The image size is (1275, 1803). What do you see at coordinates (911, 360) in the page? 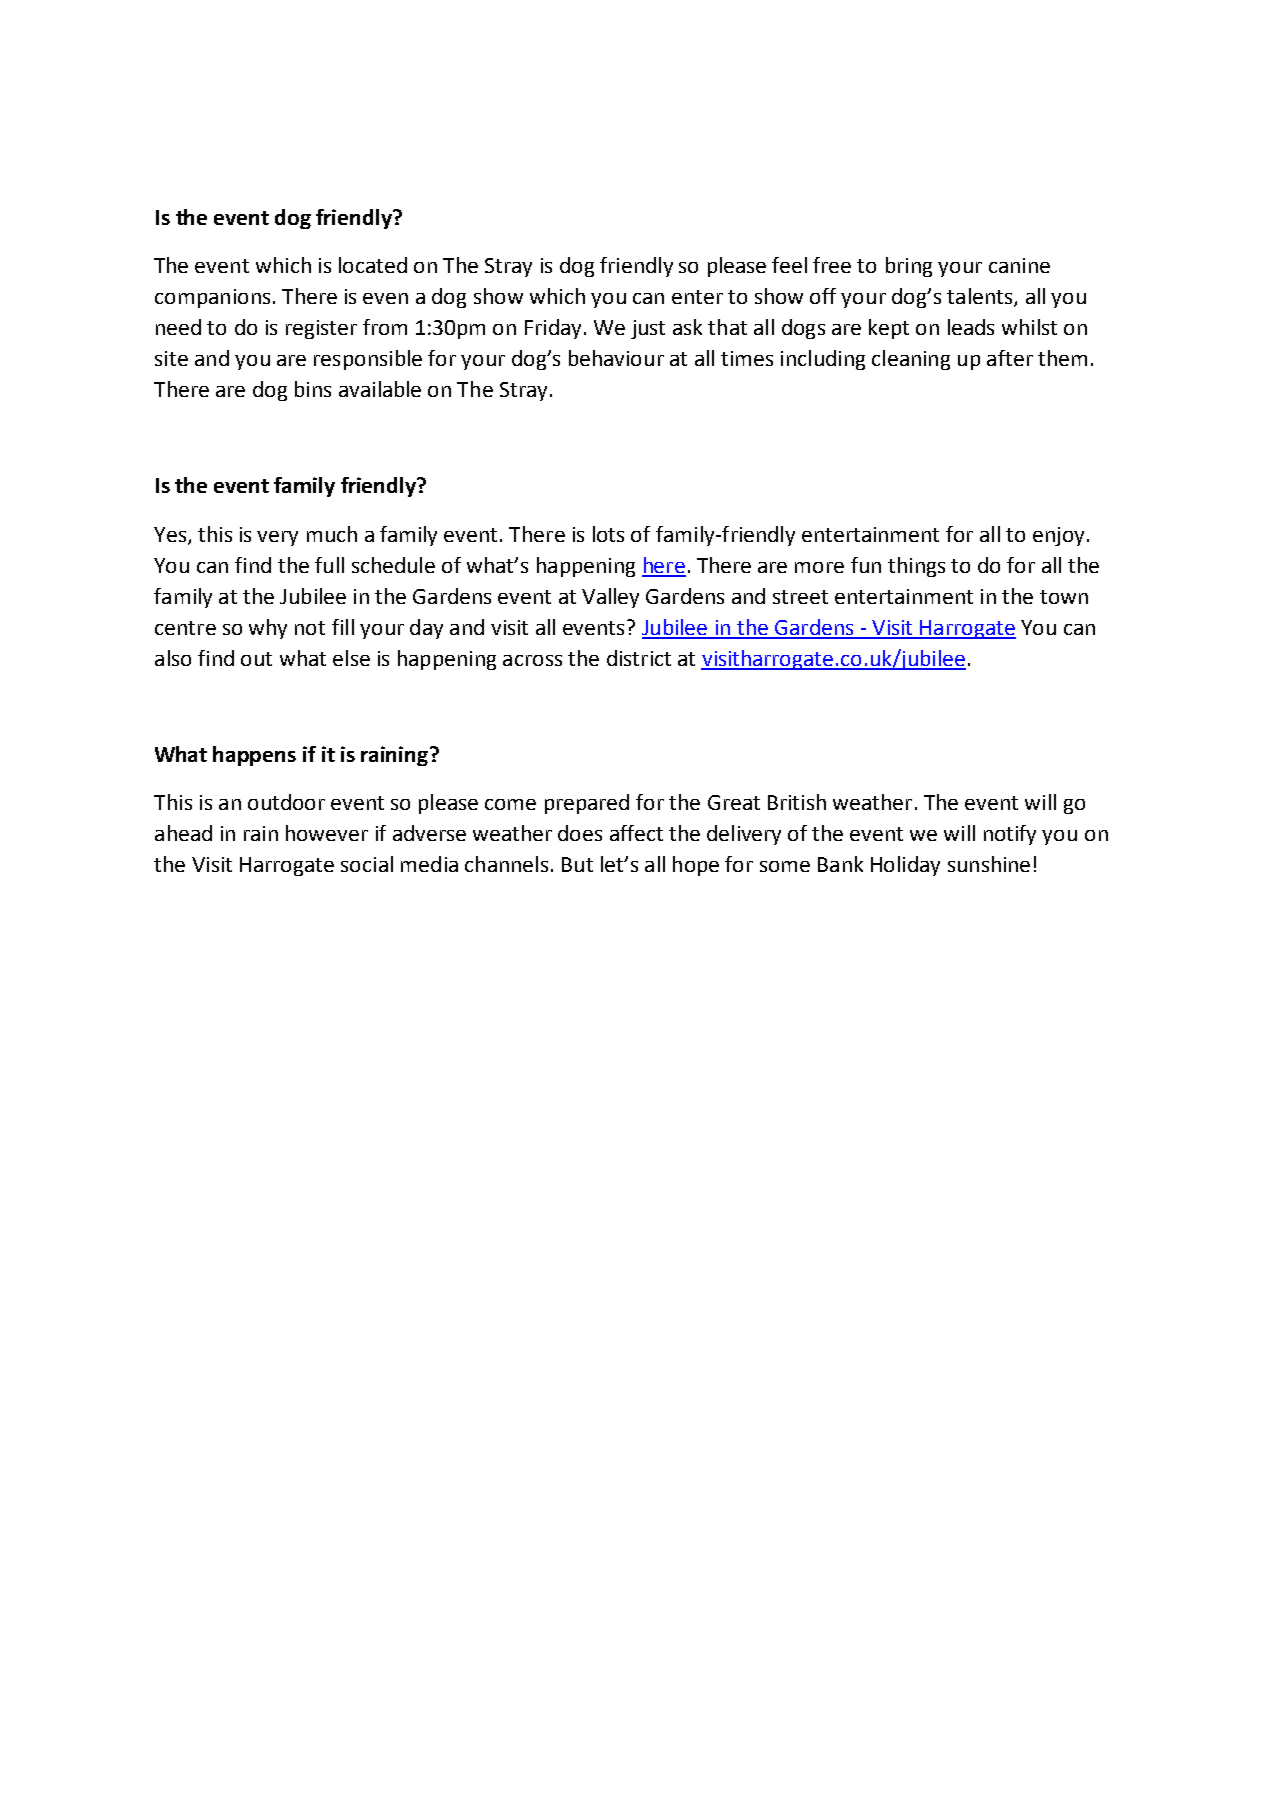
I see `cleaning` at bounding box center [911, 360].
